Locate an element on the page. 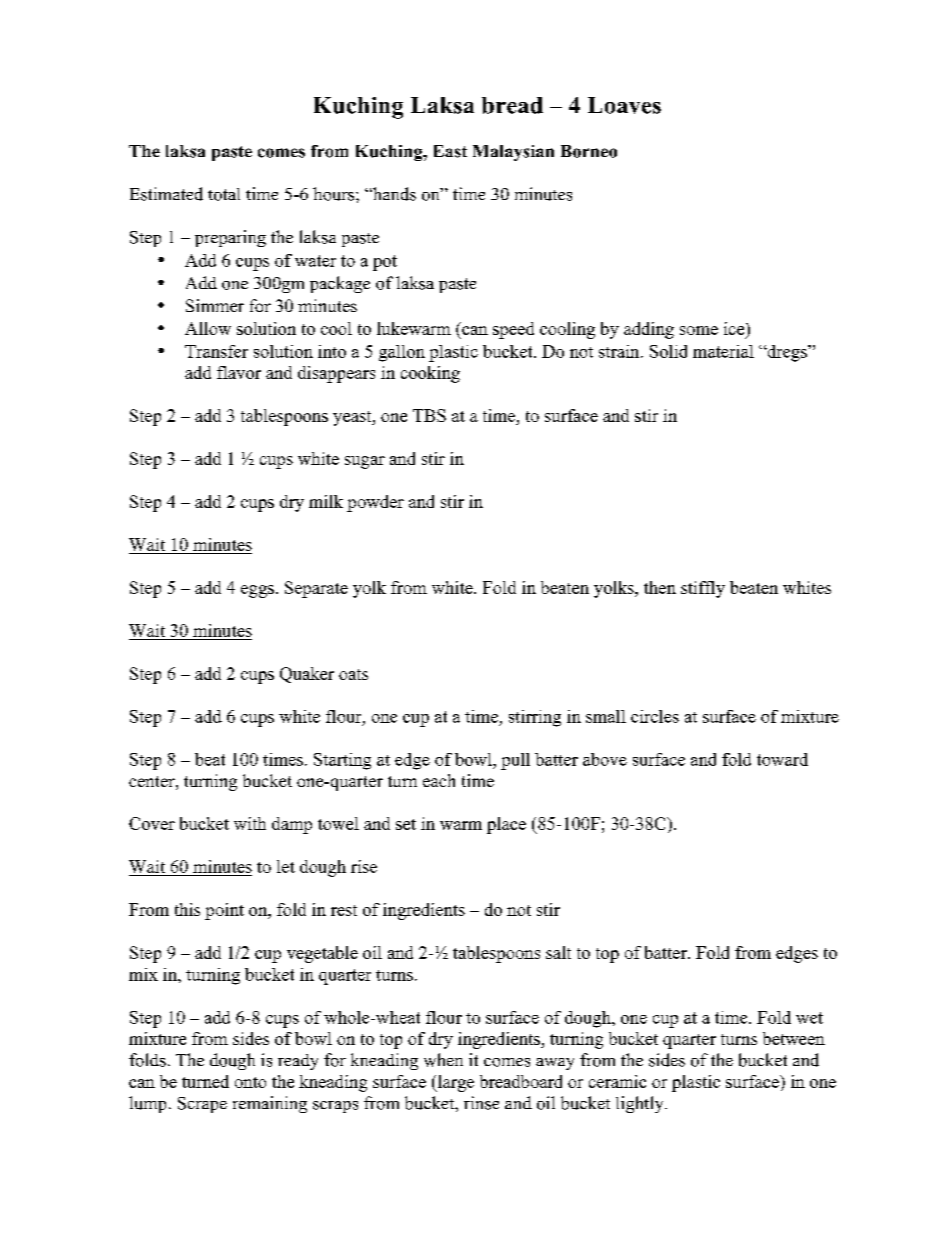 Image resolution: width=952 pixels, height=1233 pixels. total is located at coordinates (224, 194).
